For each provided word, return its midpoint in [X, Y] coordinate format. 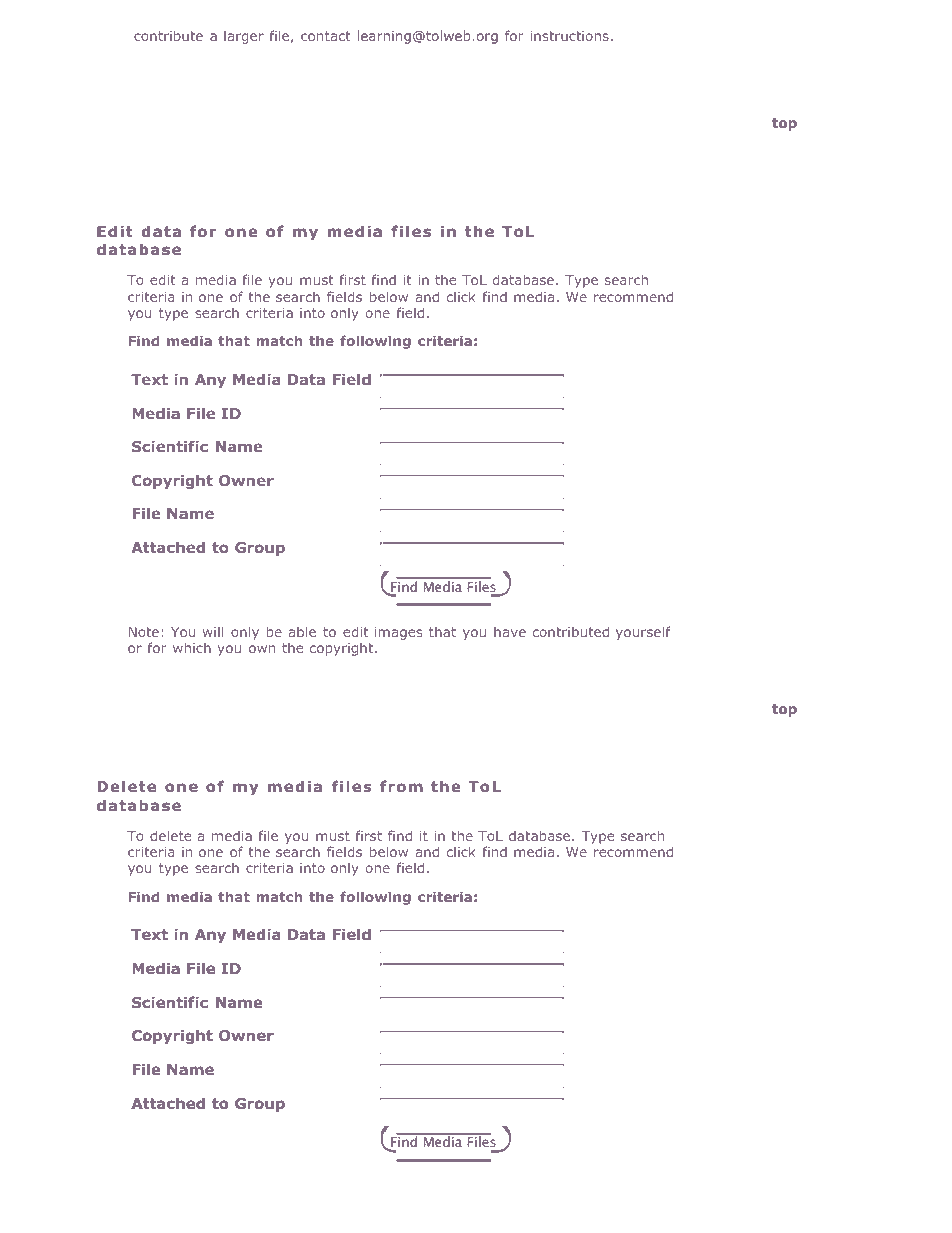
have [510, 632]
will [213, 631]
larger [244, 37]
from [401, 786]
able [302, 631]
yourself [643, 633]
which [192, 647]
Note [144, 632]
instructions [569, 36]
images [398, 633]
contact [326, 36]
